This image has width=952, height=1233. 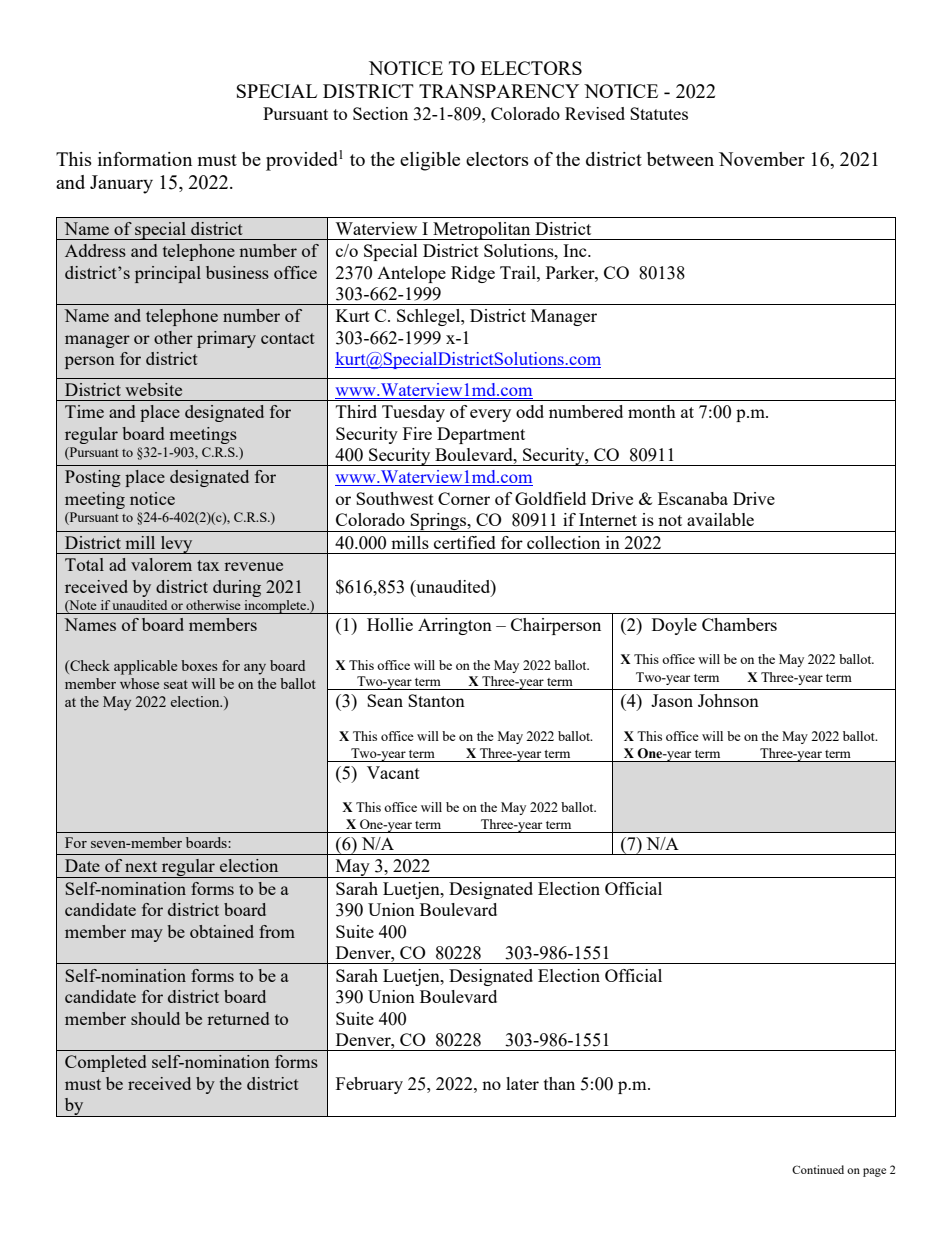 What do you see at coordinates (490, 415) in the image?
I see `every` at bounding box center [490, 415].
